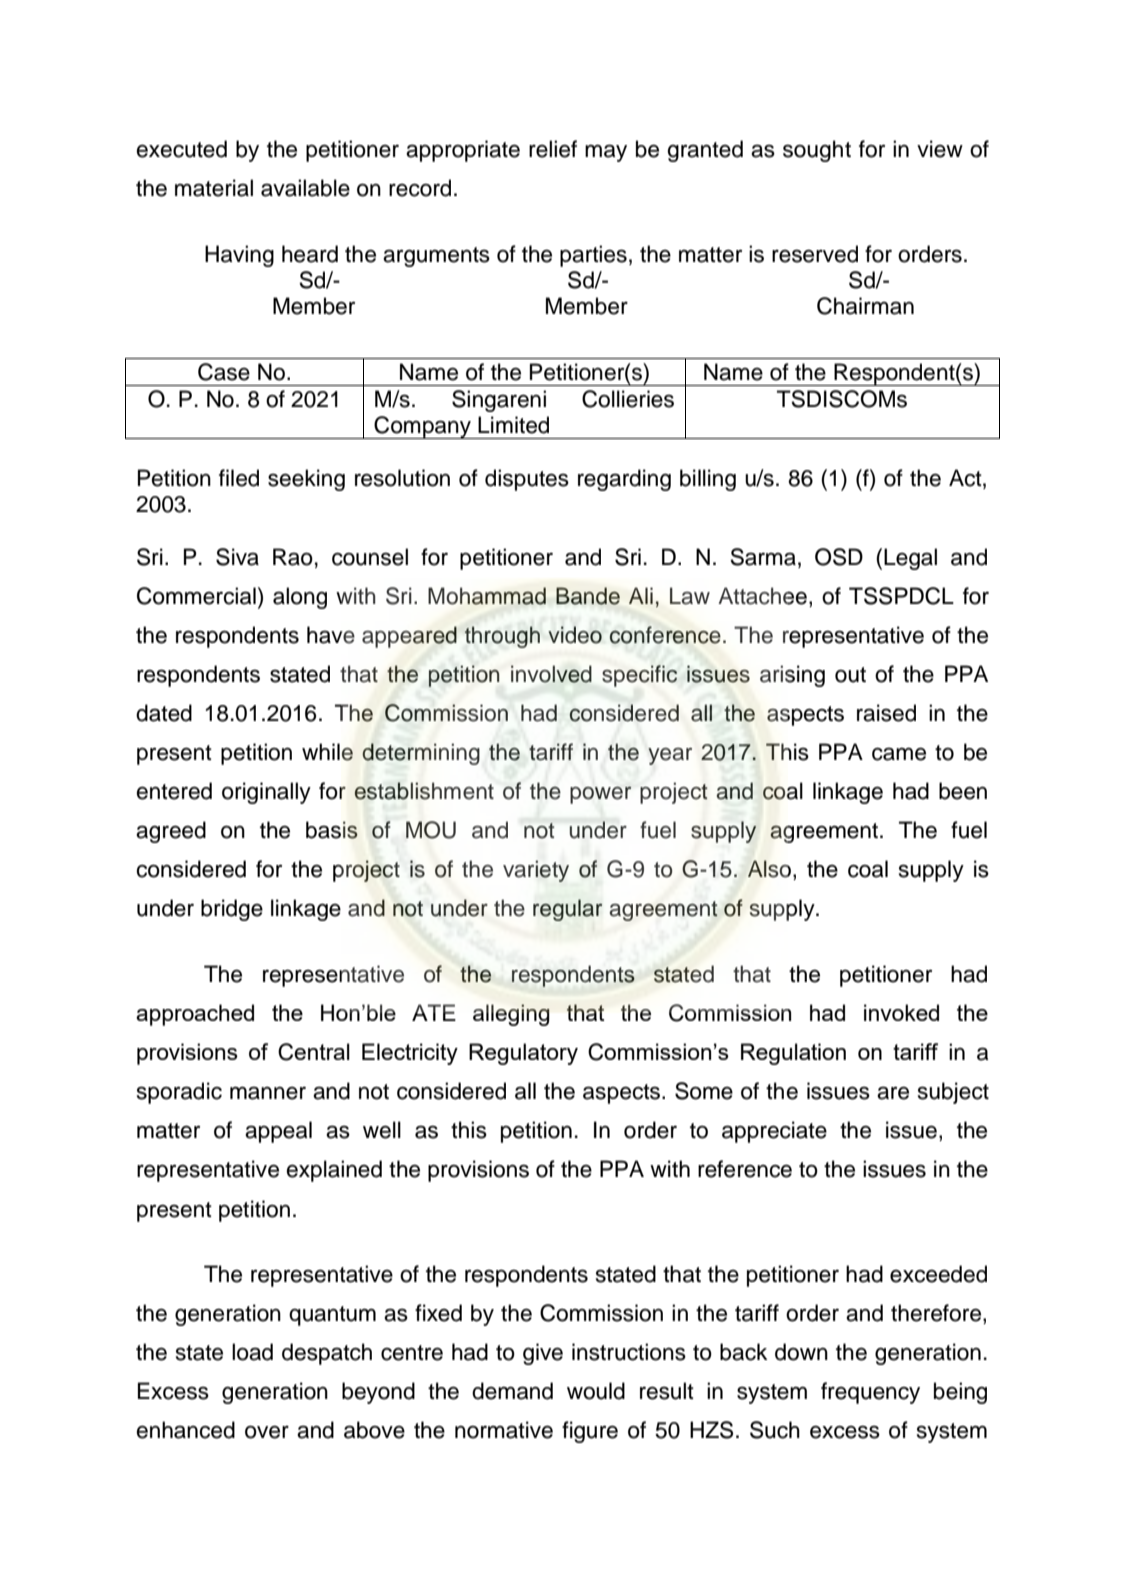  What do you see at coordinates (195, 1015) in the page?
I see `approached` at bounding box center [195, 1015].
